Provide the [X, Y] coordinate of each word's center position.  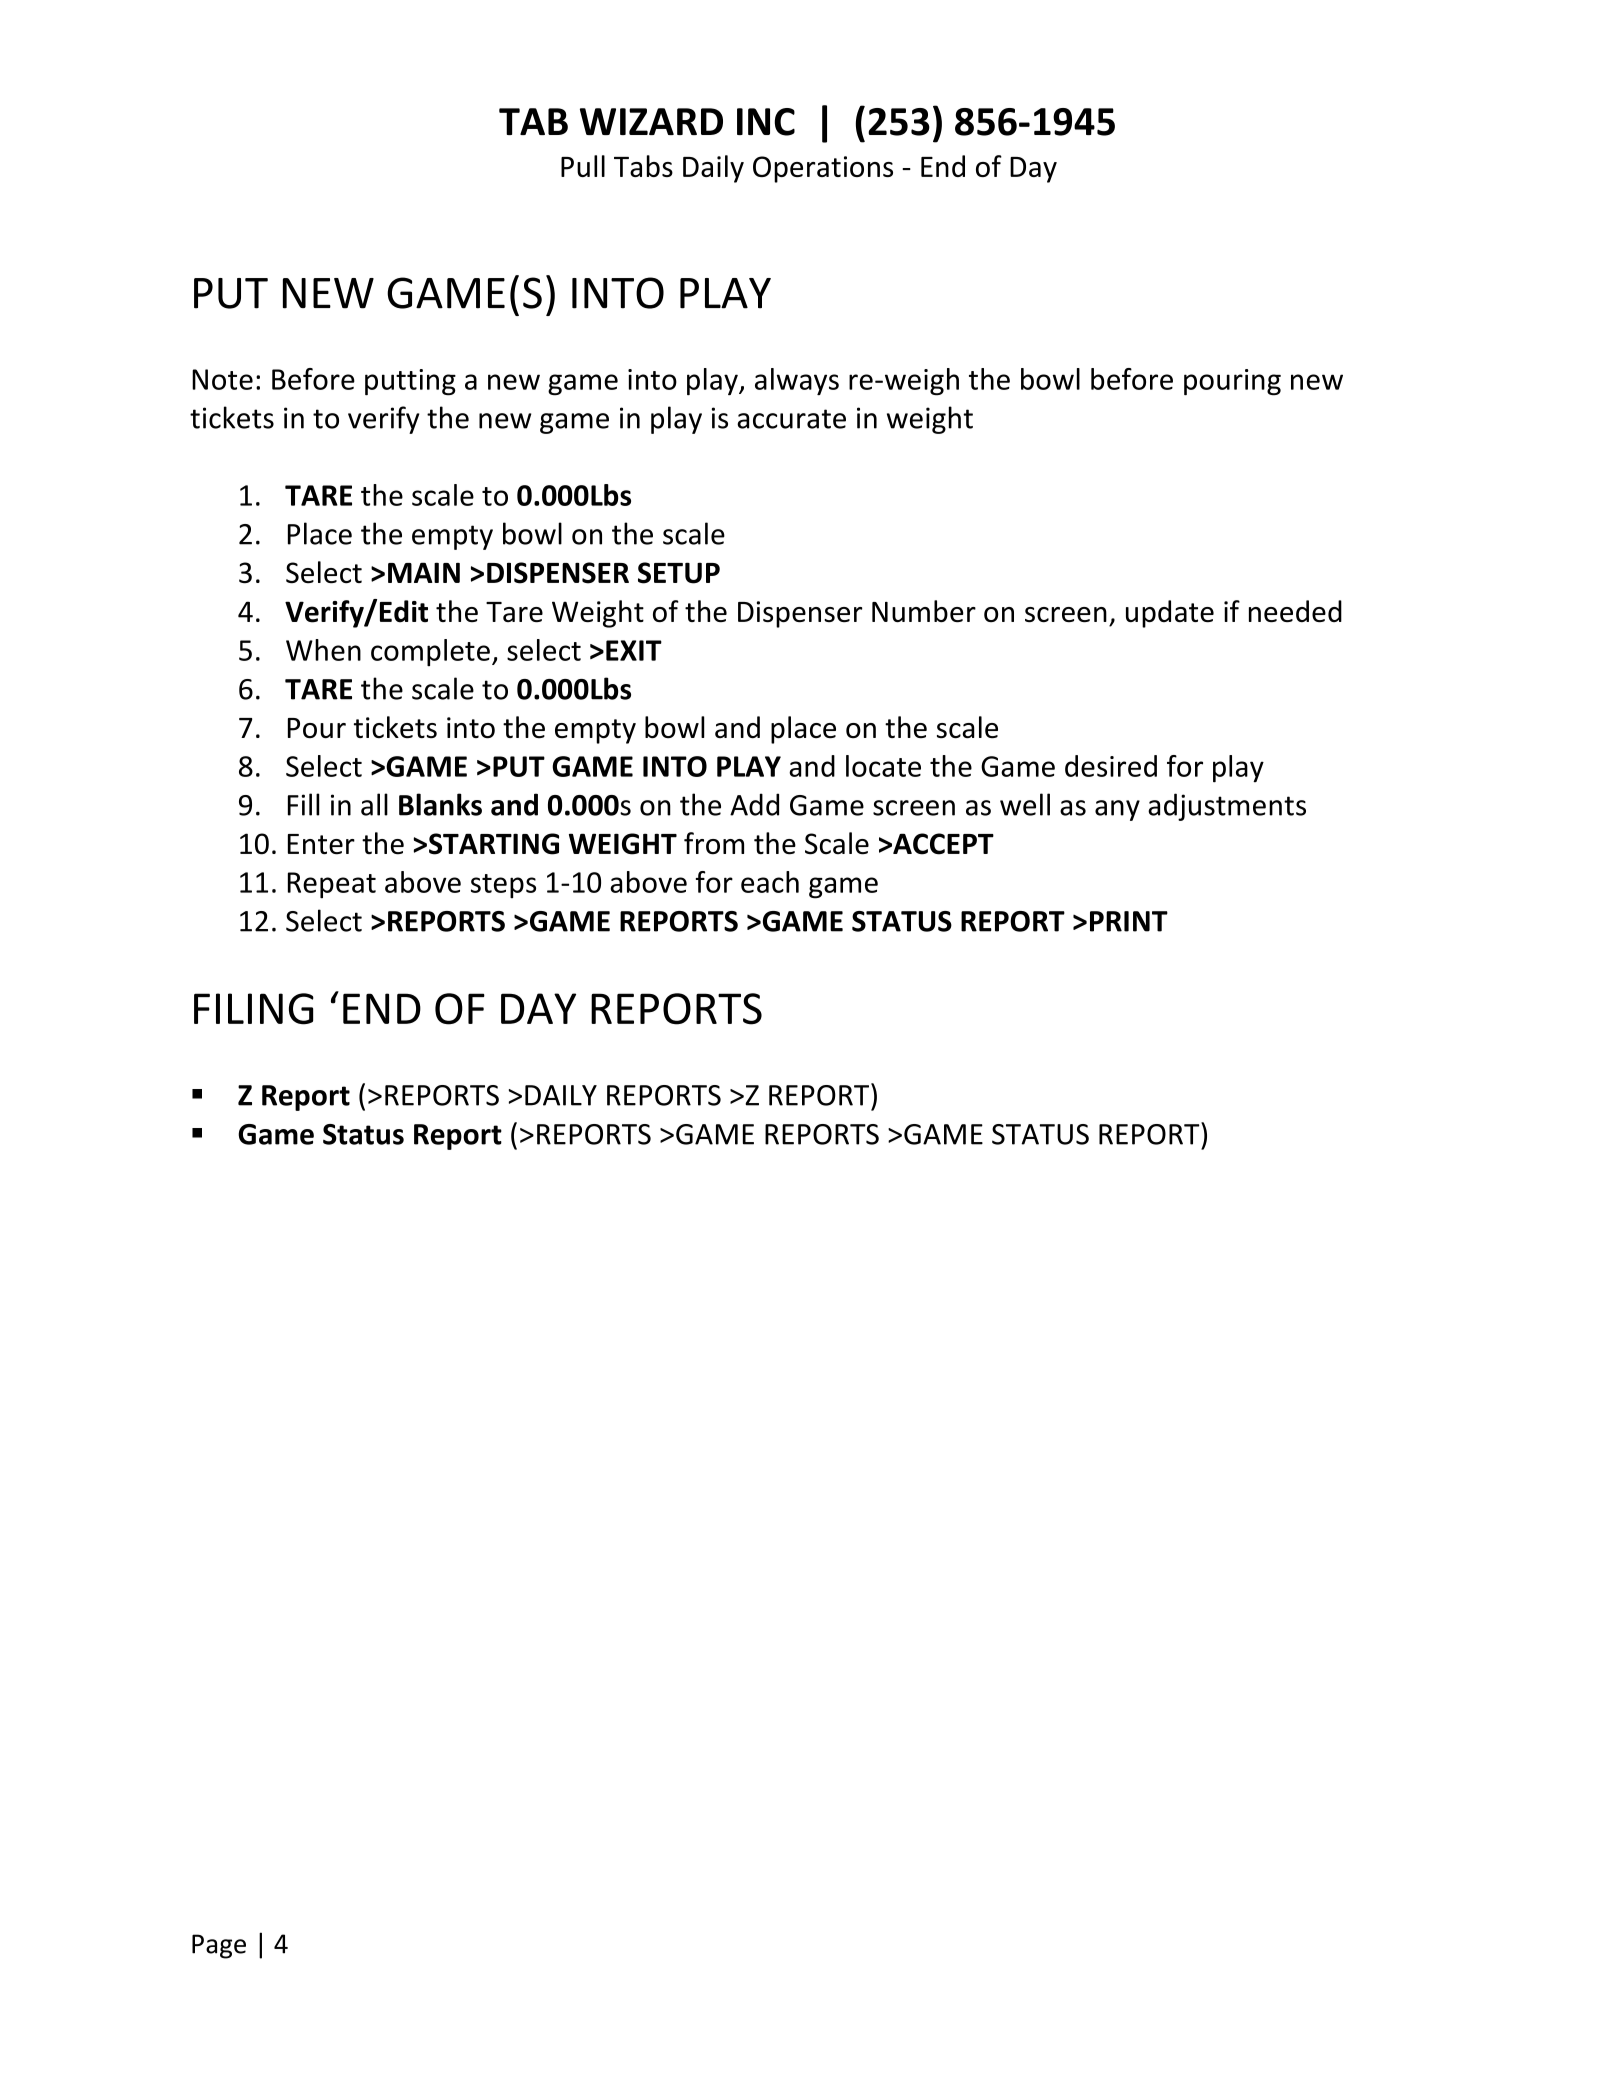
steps [503, 886]
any [1117, 810]
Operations [823, 169]
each [770, 882]
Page [219, 1946]
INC [766, 122]
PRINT [1129, 921]
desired [1111, 766]
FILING [254, 1009]
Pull [583, 166]
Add [754, 804]
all [374, 804]
